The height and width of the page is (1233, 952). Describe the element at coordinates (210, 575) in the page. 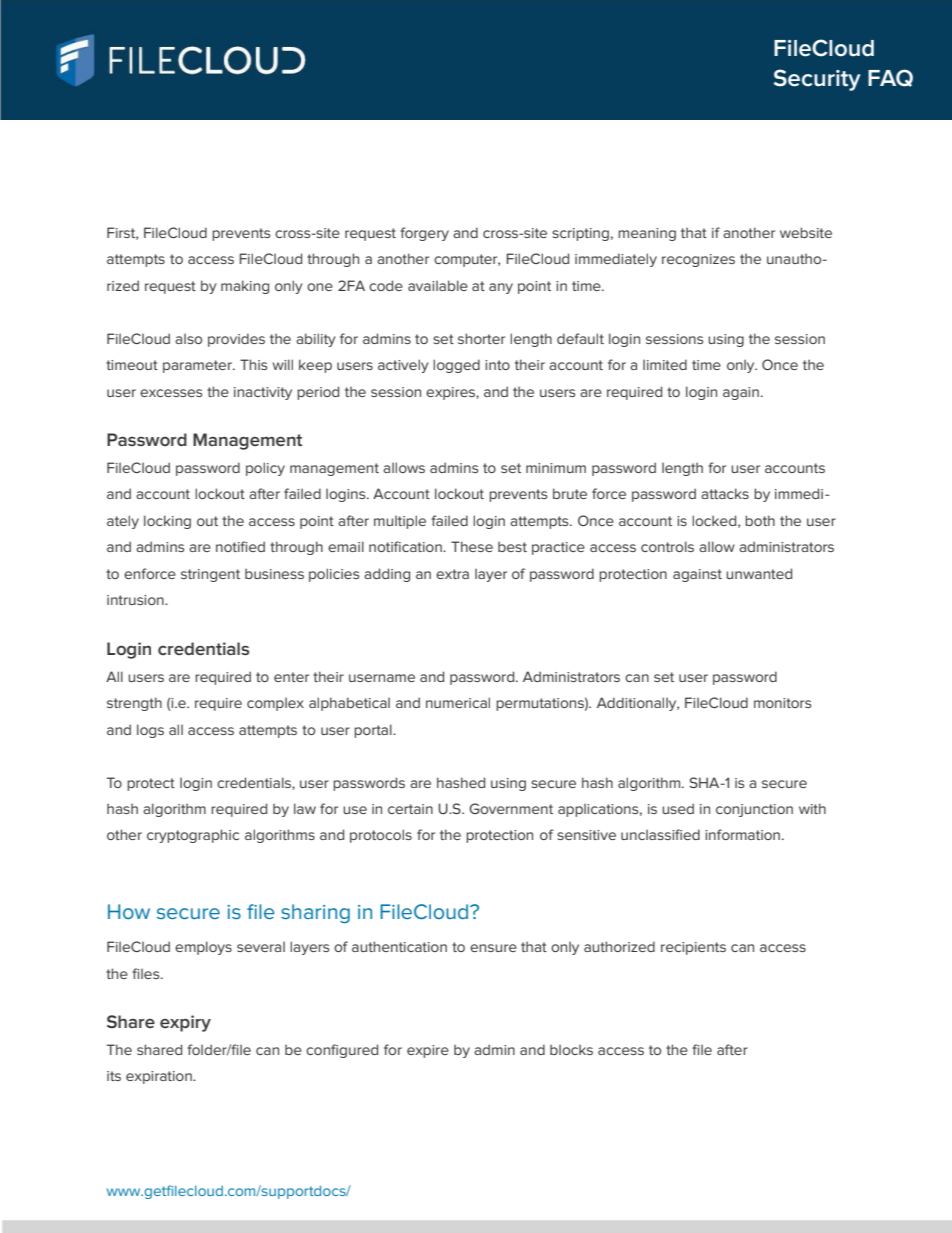

I see `stringent` at that location.
